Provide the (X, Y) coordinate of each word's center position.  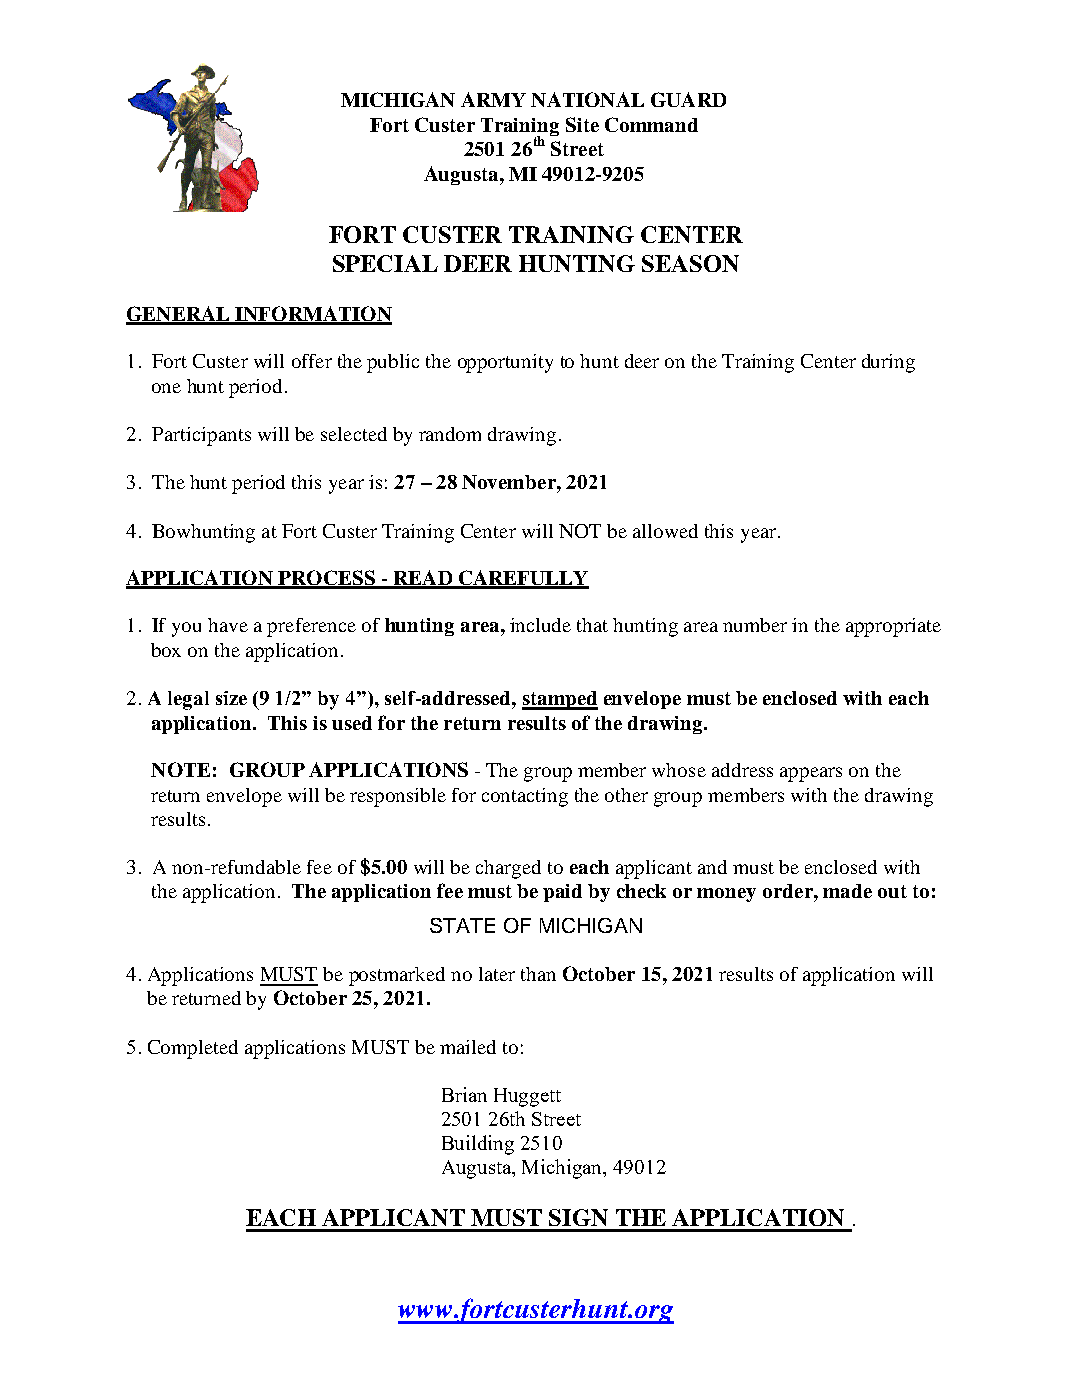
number (755, 625)
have (228, 625)
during (888, 363)
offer (312, 361)
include (540, 625)
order (789, 891)
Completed (193, 1049)
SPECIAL (385, 263)
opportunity (505, 363)
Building (478, 1145)
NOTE (180, 769)
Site (582, 124)
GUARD (688, 99)
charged (508, 869)
